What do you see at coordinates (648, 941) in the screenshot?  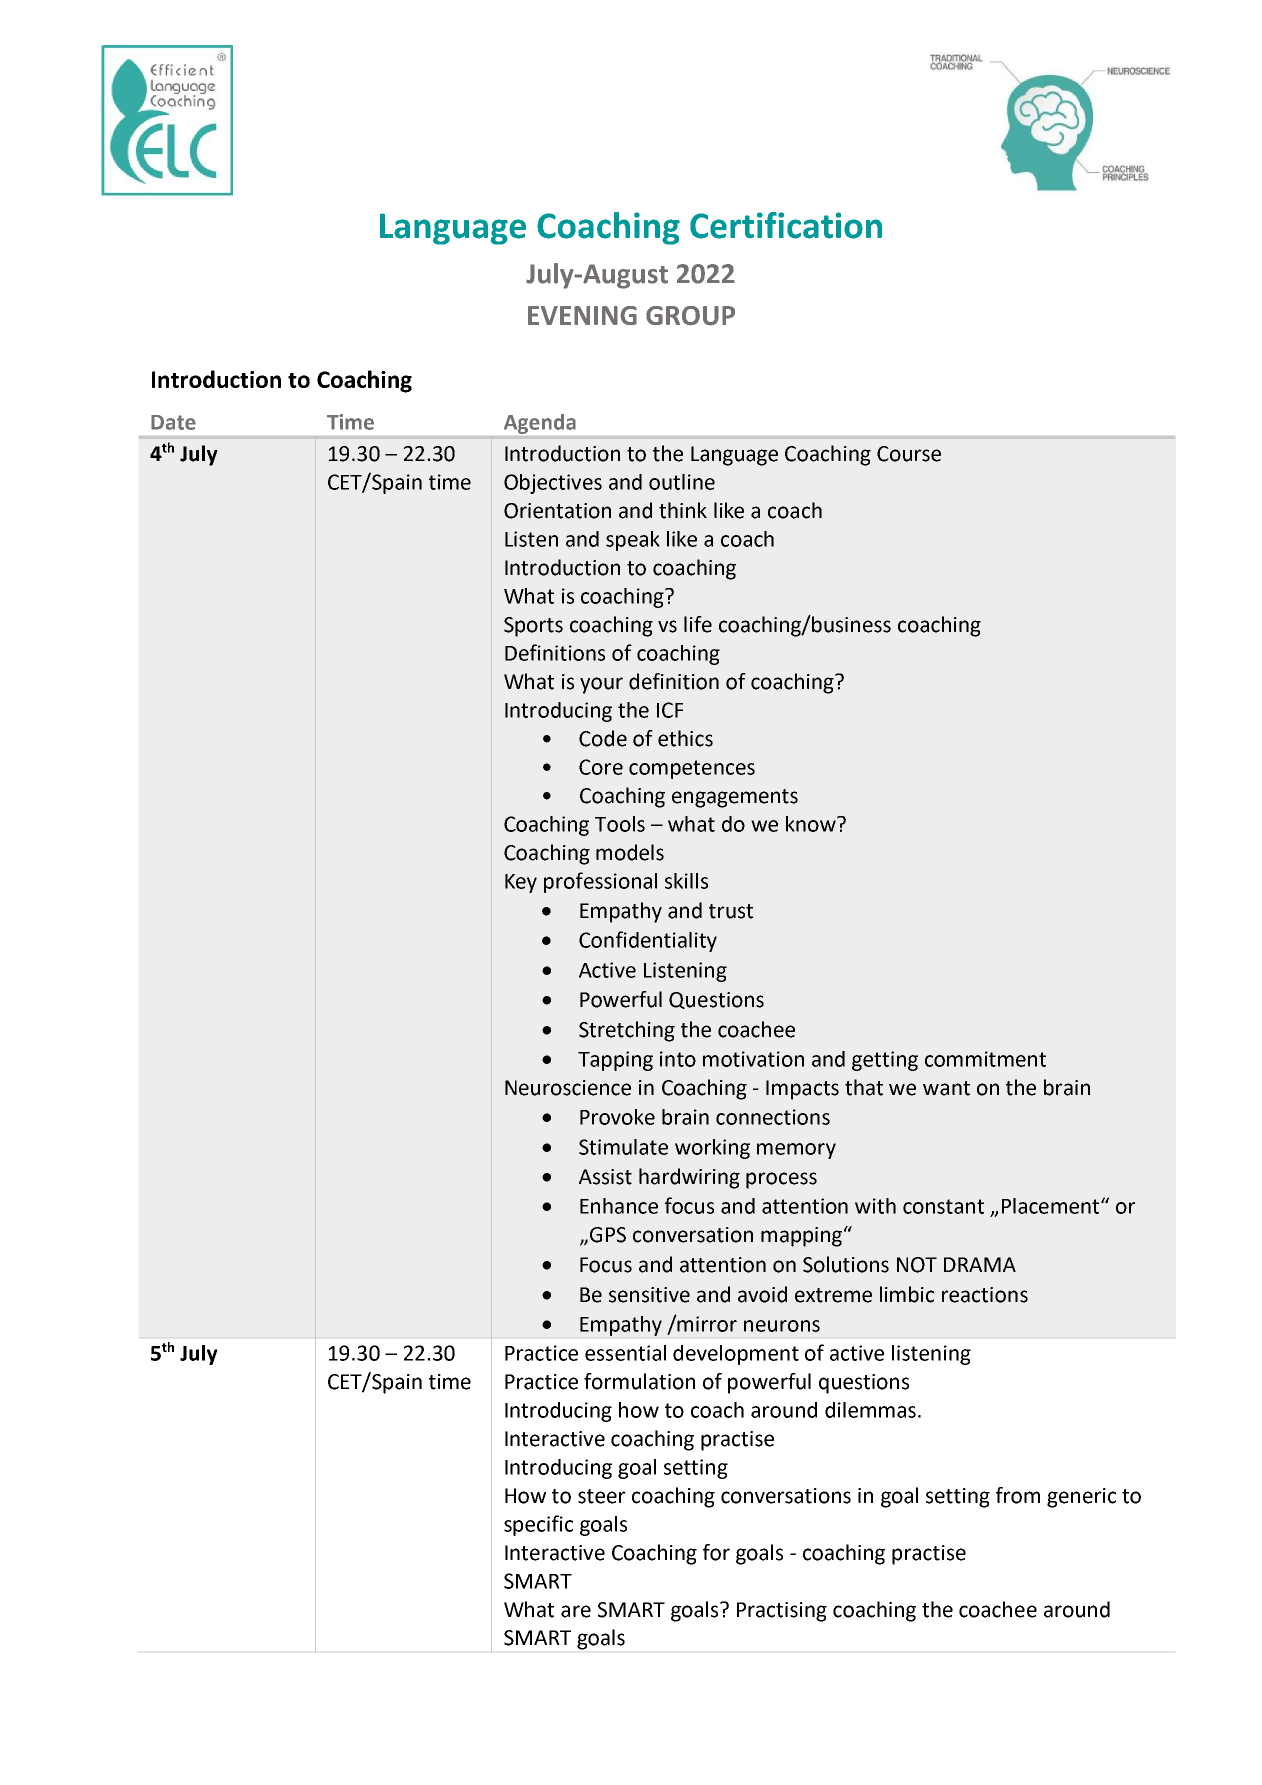 I see `Confidentiality` at bounding box center [648, 941].
